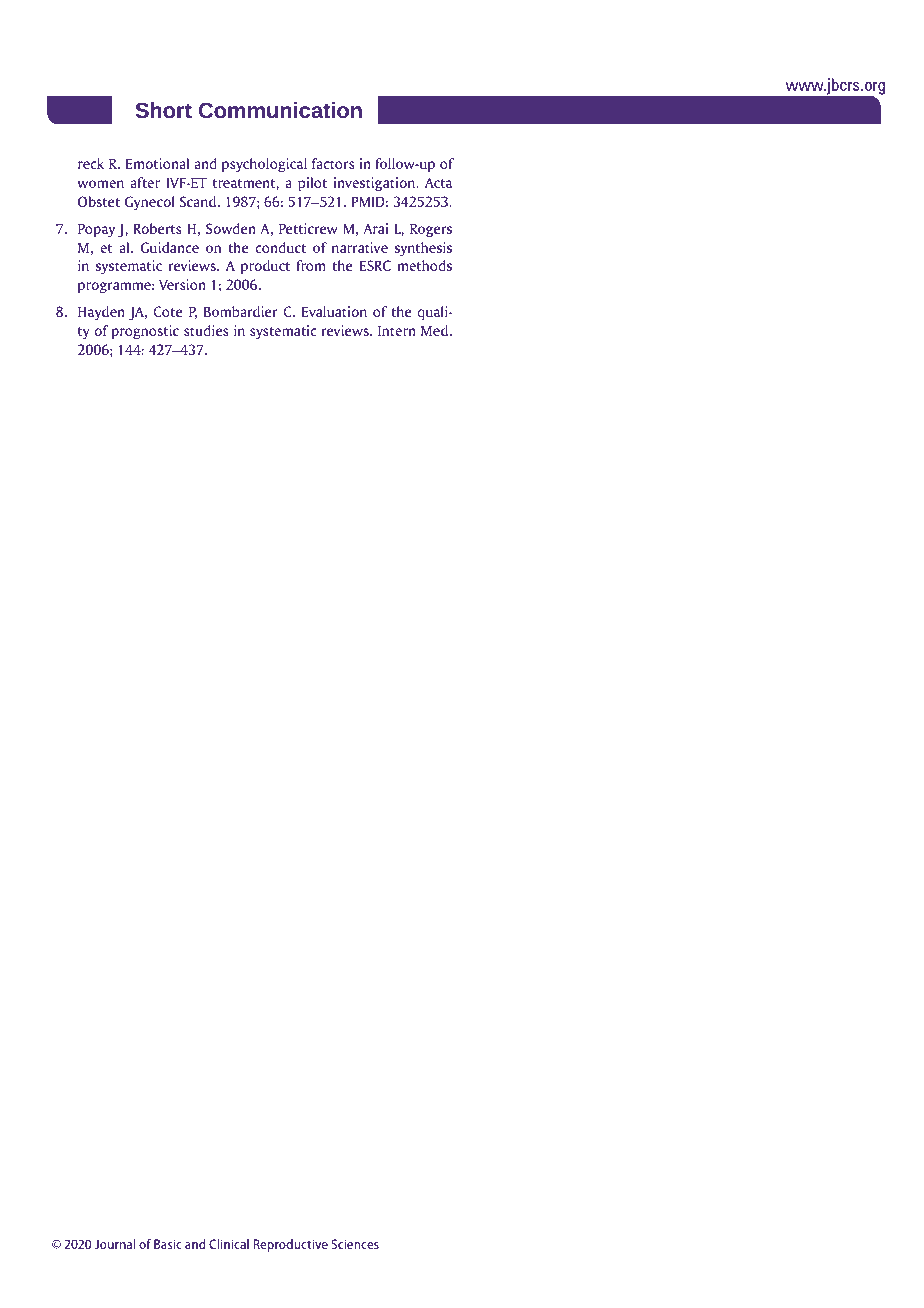 The width and height of the screenshot is (924, 1308). Describe the element at coordinates (334, 311) in the screenshot. I see `Evaluation` at that location.
